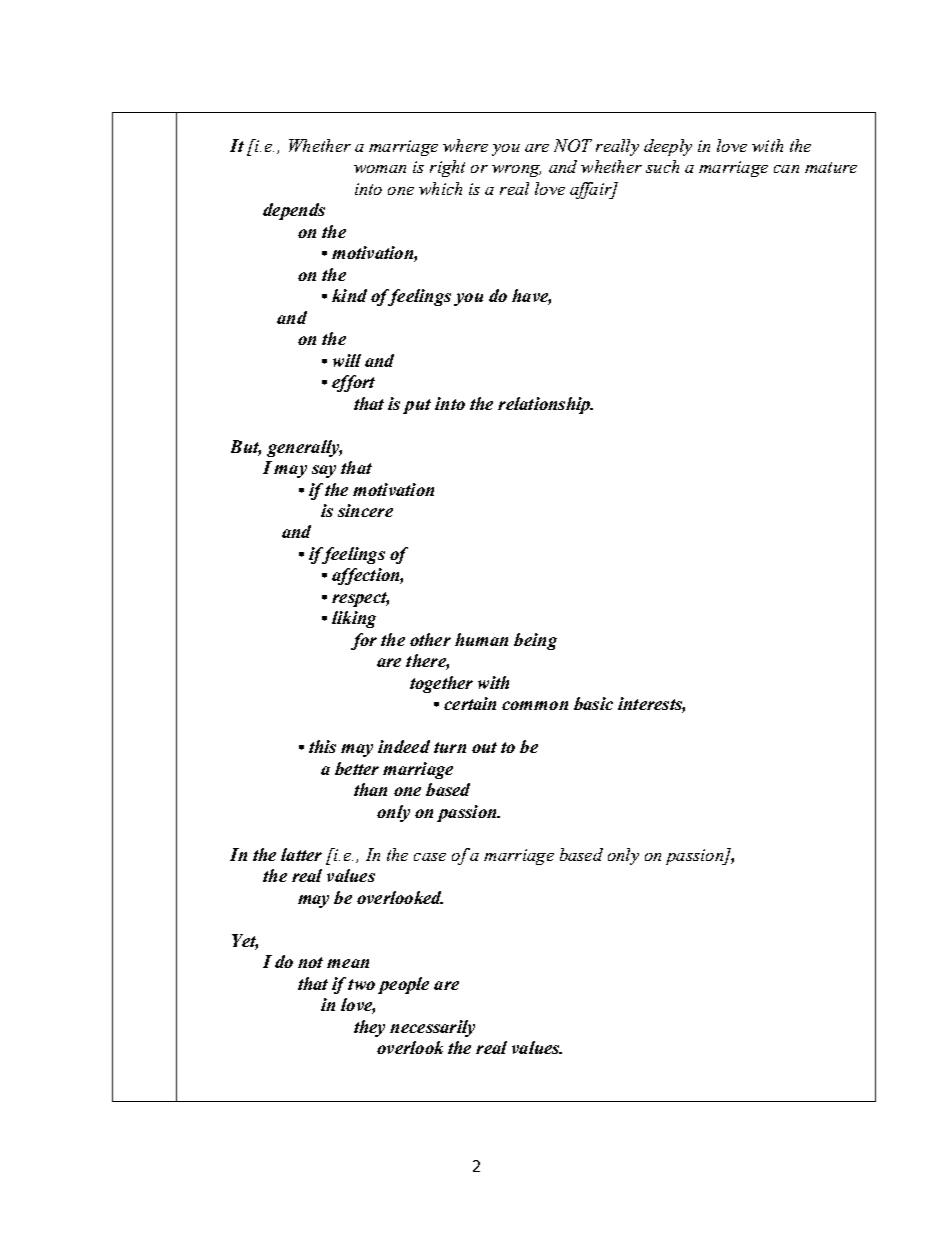 This screenshot has width=952, height=1233. I want to click on effort, so click(353, 383).
